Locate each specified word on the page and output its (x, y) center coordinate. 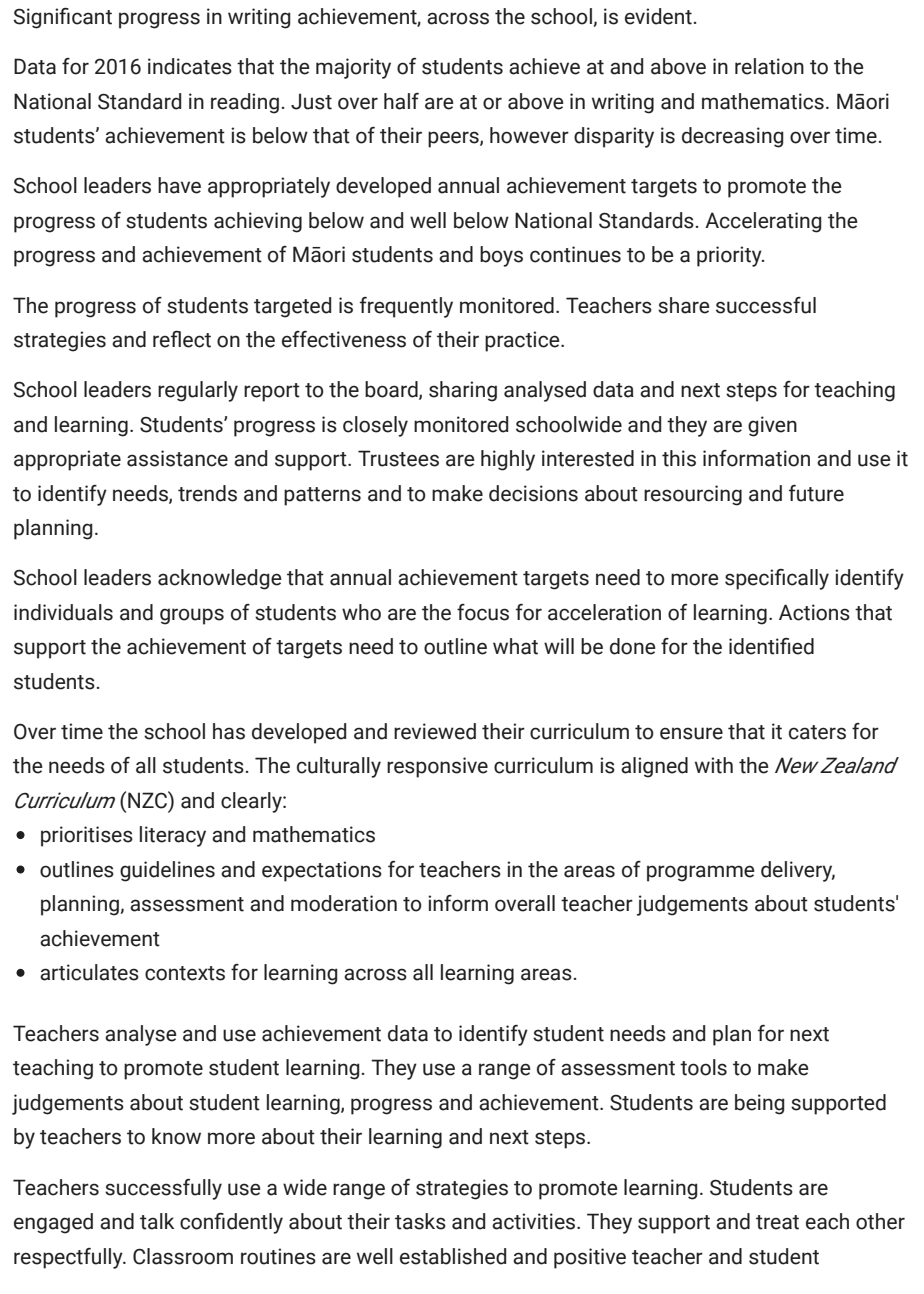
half (401, 101)
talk (157, 1221)
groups (192, 616)
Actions (814, 612)
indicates (190, 66)
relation (769, 66)
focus (483, 612)
